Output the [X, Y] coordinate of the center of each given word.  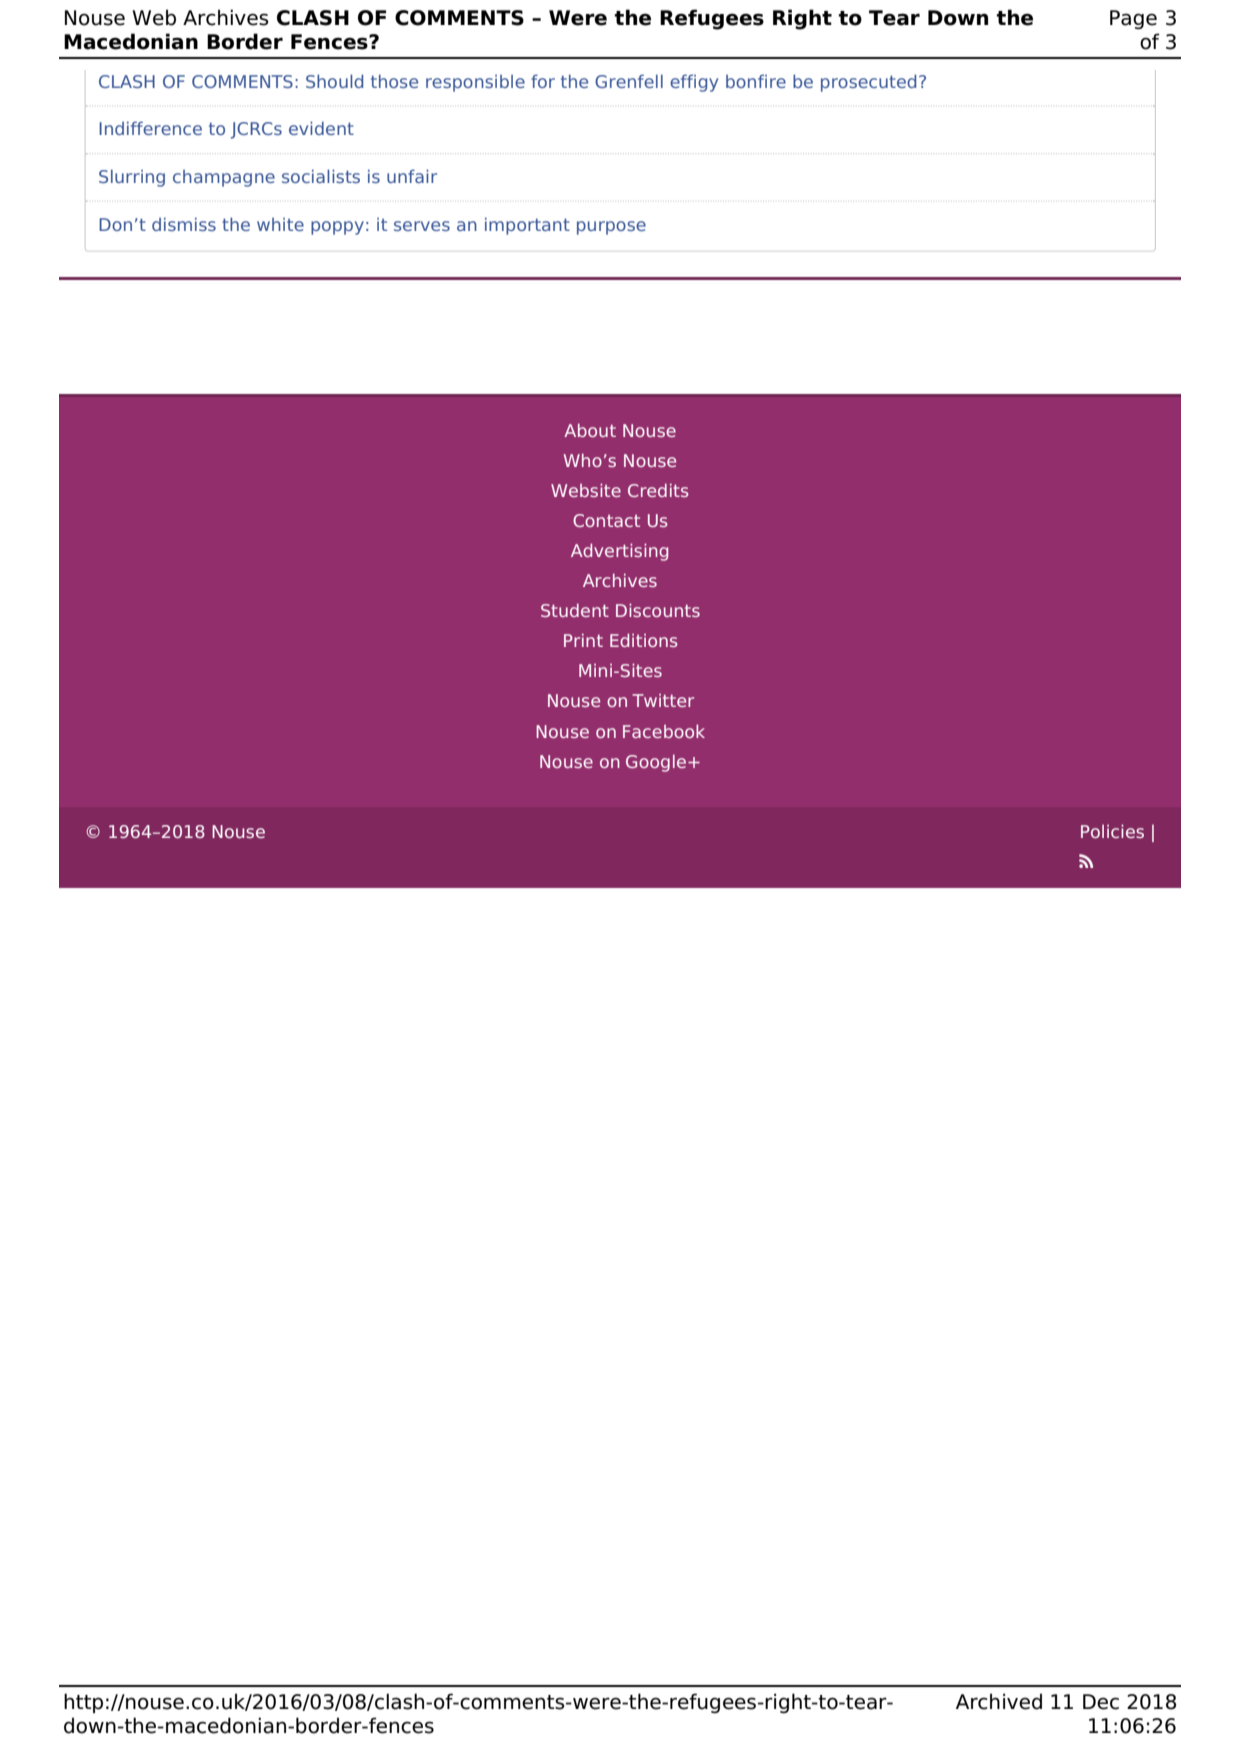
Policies [1112, 831]
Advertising [619, 552]
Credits [658, 490]
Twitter [663, 700]
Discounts [658, 610]
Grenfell [629, 81]
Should [334, 81]
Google [657, 763]
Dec [1101, 1702]
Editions [644, 640]
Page [1133, 19]
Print [583, 640]
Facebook [664, 731]
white [280, 224]
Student [575, 610]
